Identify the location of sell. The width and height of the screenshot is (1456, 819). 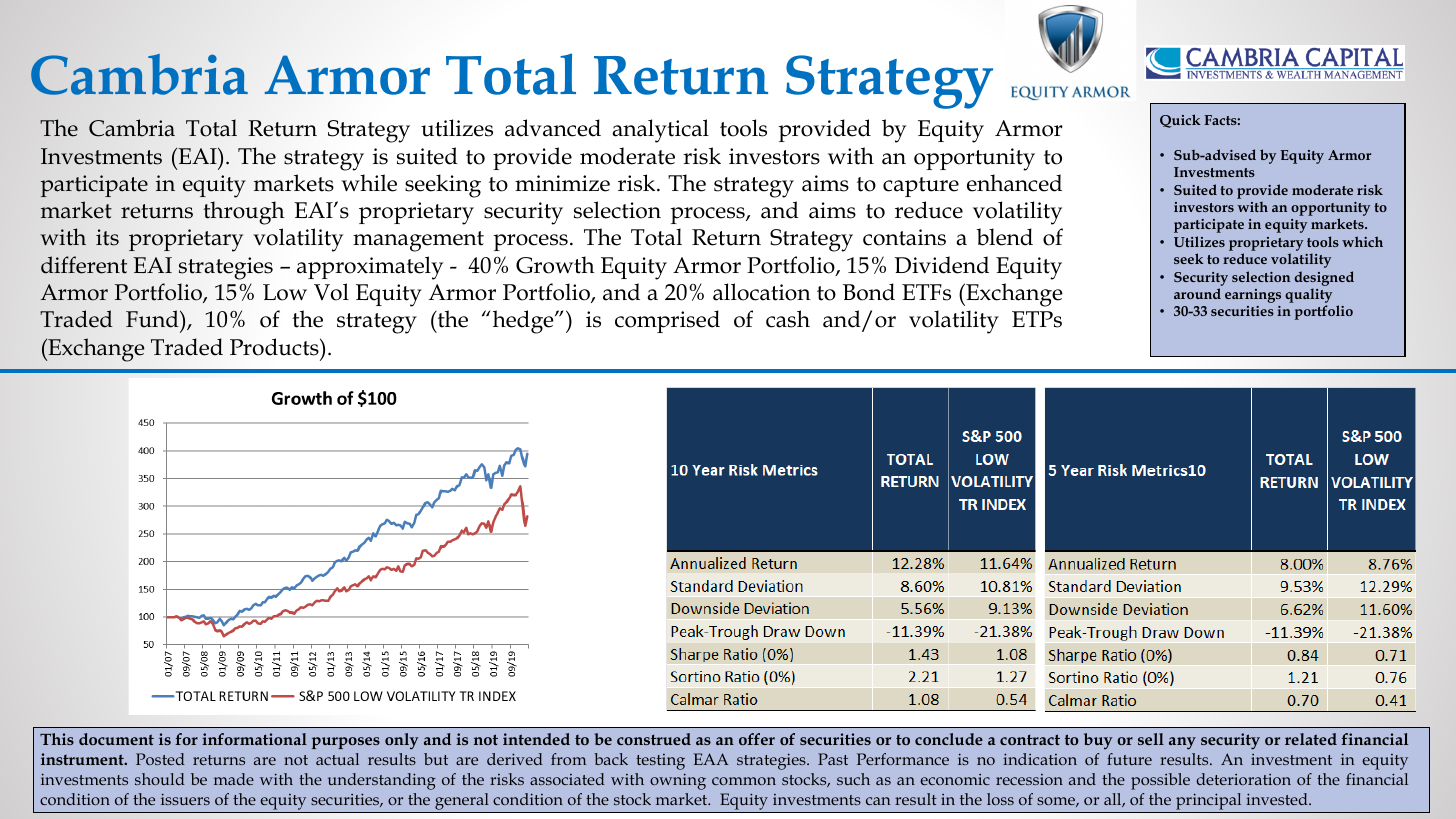
(1151, 739).
